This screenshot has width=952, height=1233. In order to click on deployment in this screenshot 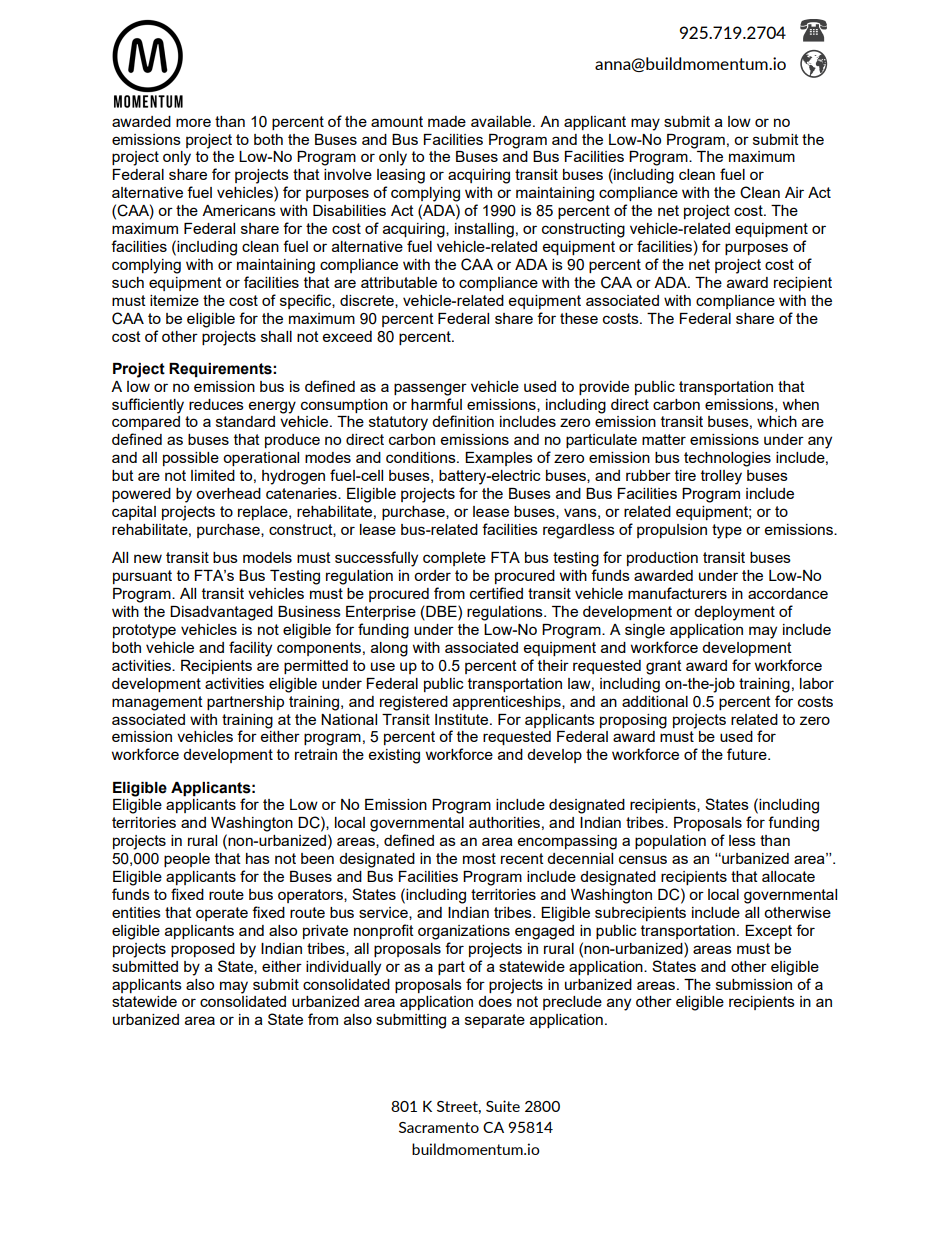, I will do `click(734, 613)`.
